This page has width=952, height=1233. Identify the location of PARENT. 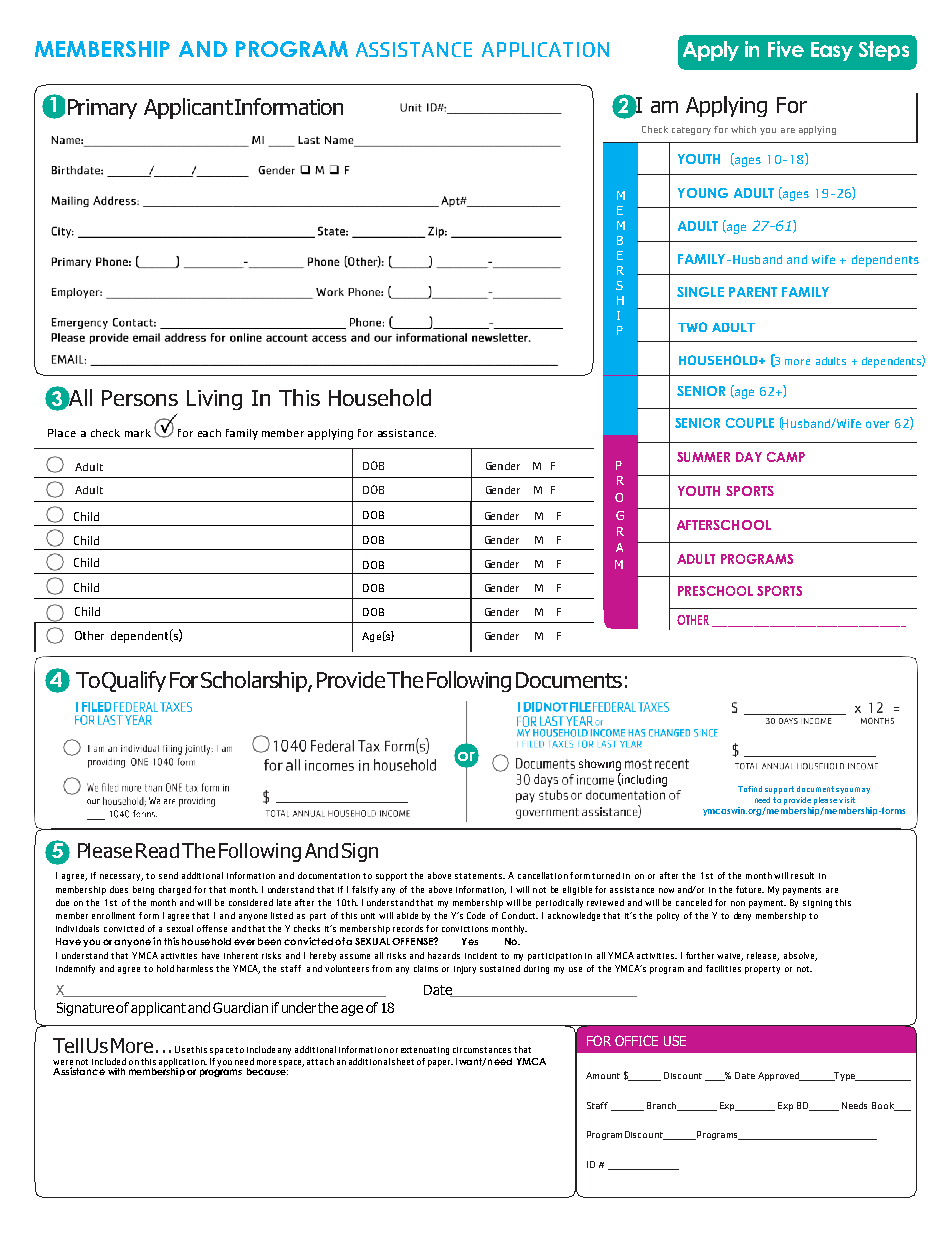
(753, 292).
